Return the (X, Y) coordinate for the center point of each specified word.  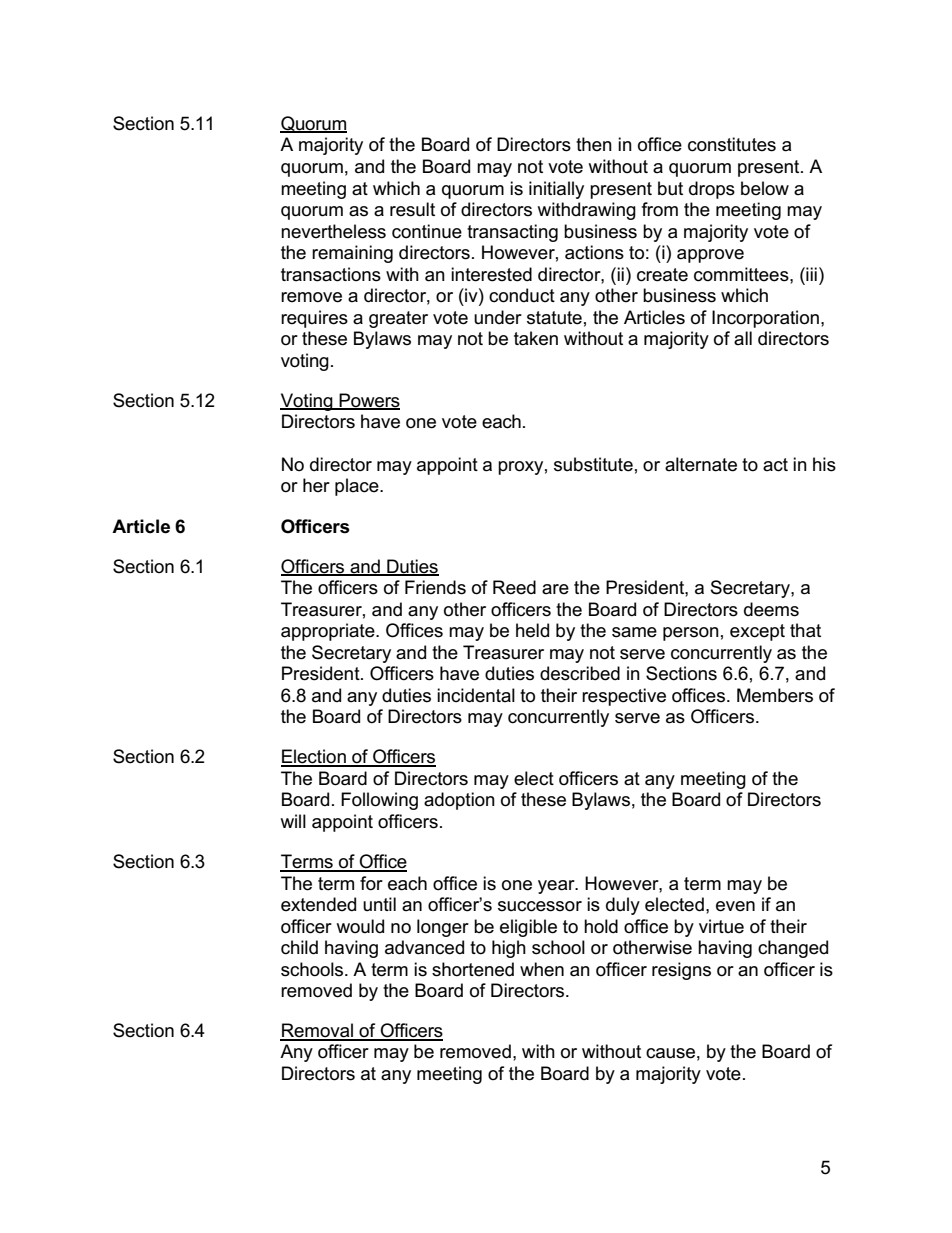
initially (556, 190)
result (412, 209)
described (580, 673)
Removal (317, 1031)
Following (379, 801)
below (765, 188)
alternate (701, 464)
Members (775, 695)
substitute (593, 464)
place (358, 487)
